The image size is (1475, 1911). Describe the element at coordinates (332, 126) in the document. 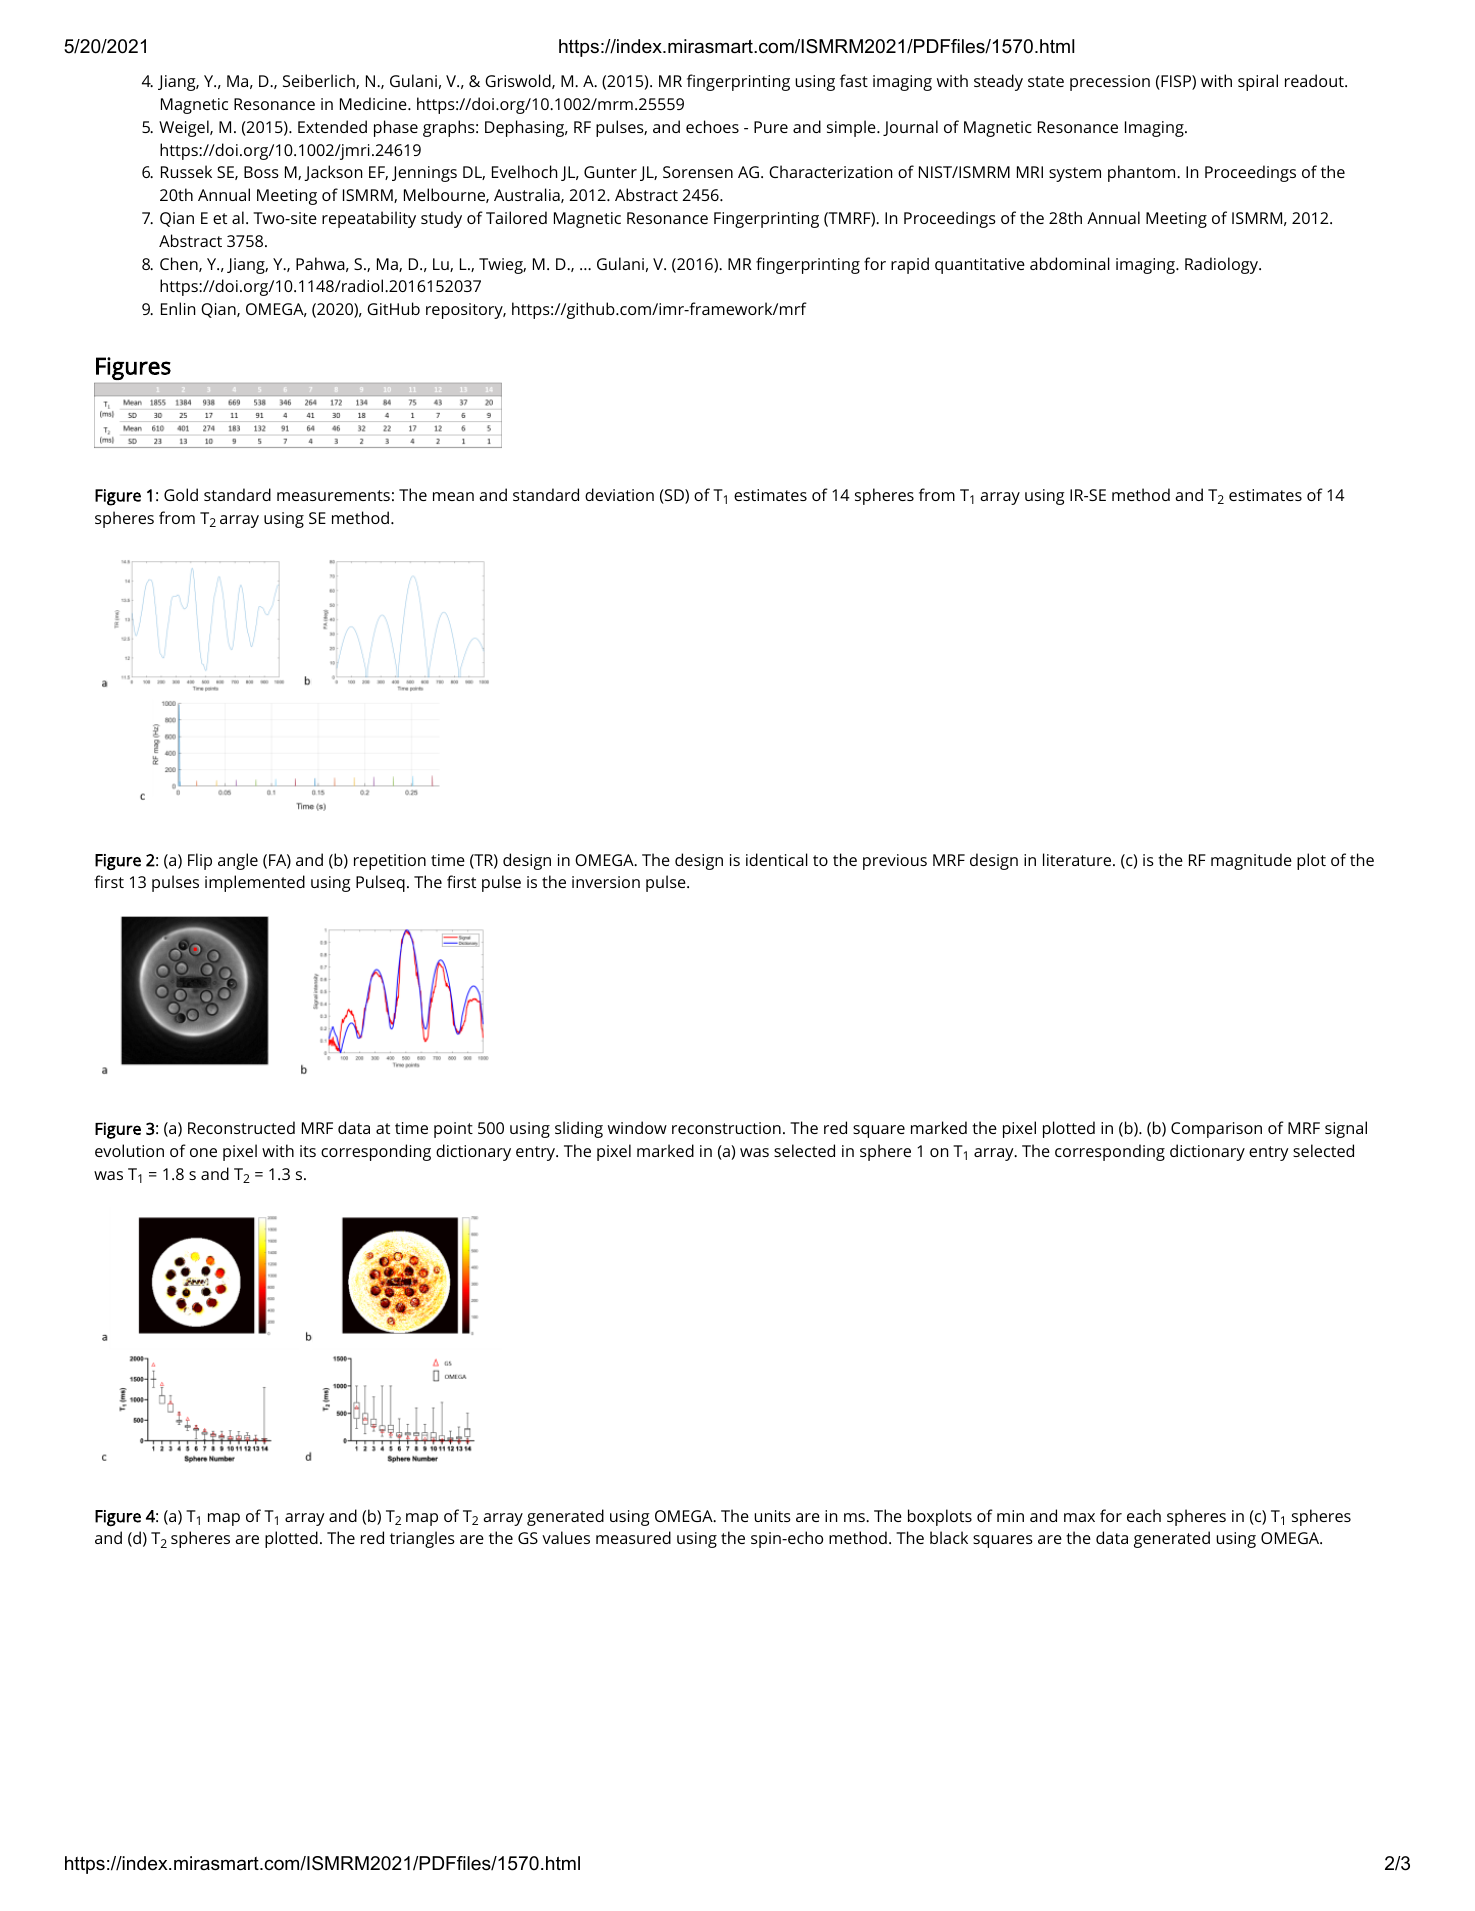

I see `Extended` at that location.
